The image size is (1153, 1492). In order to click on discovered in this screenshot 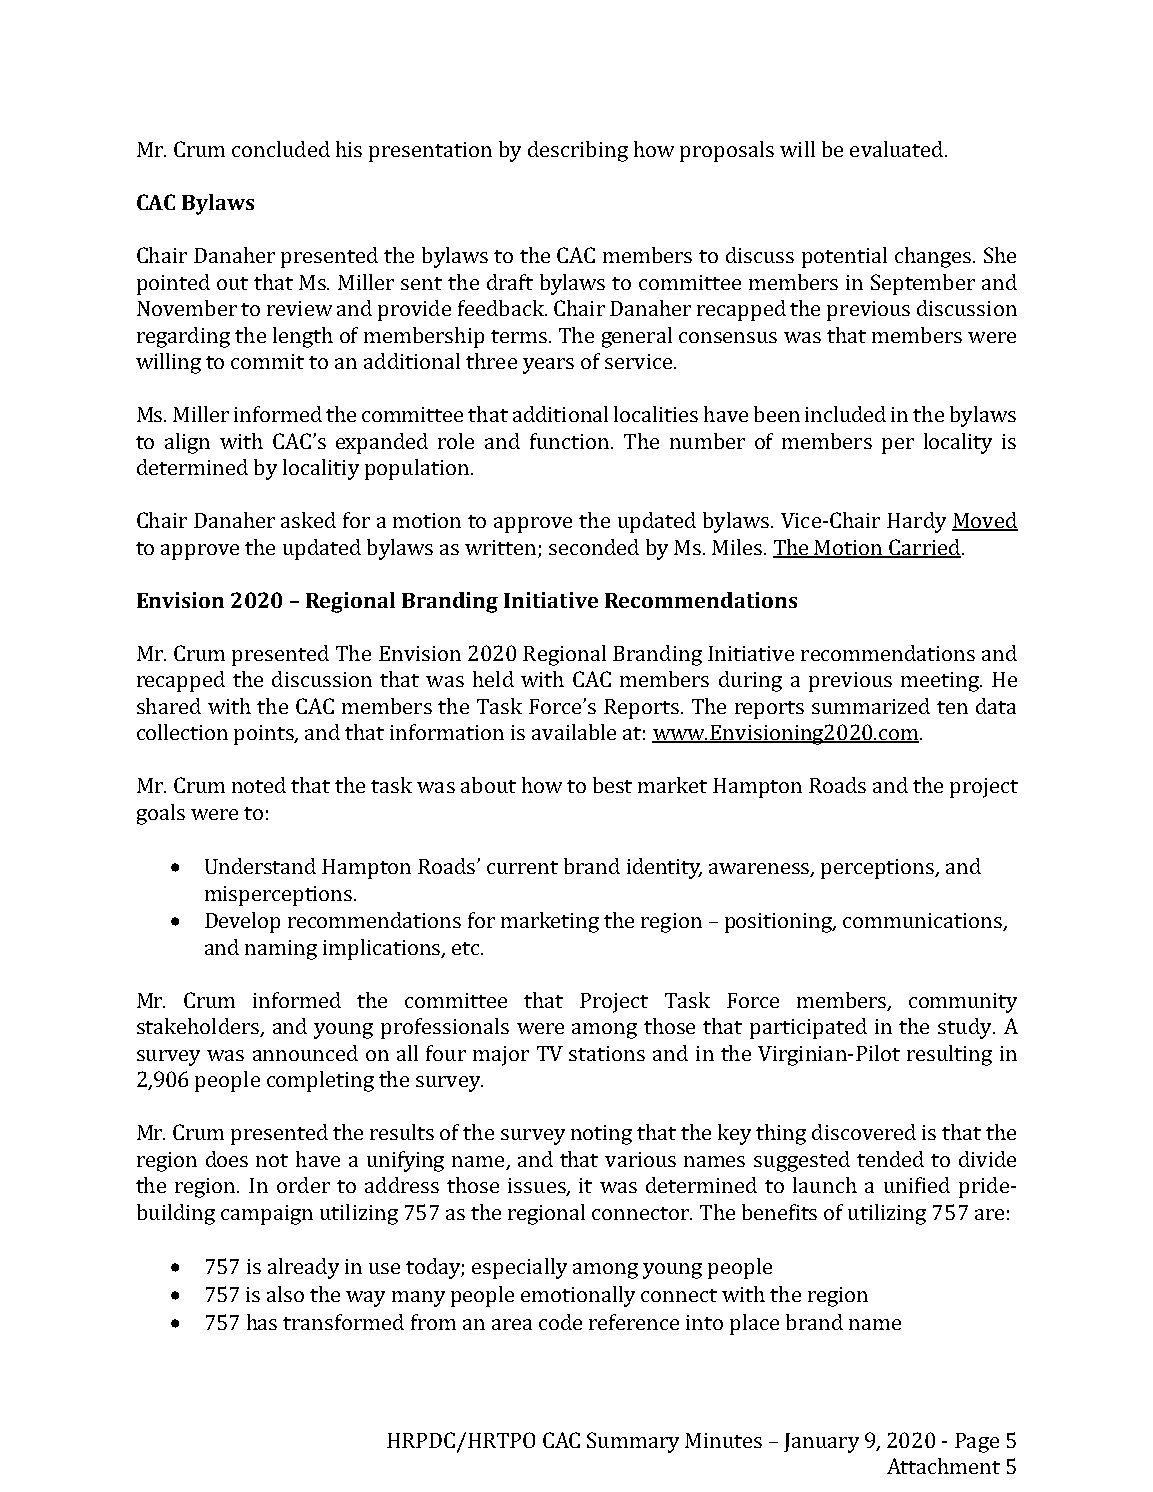, I will do `click(864, 1132)`.
